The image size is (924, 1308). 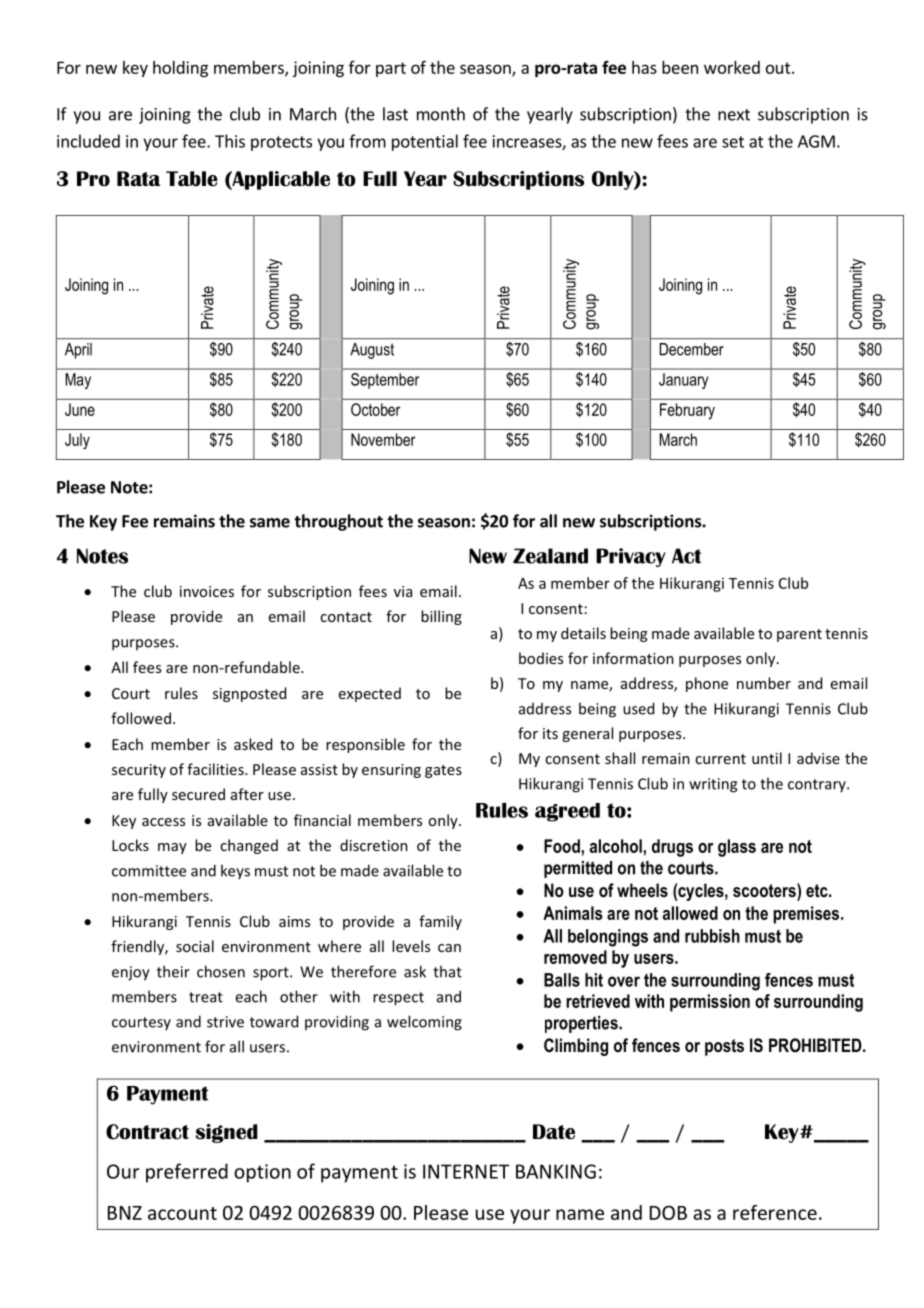 What do you see at coordinates (187, 1173) in the page?
I see `preferred` at bounding box center [187, 1173].
